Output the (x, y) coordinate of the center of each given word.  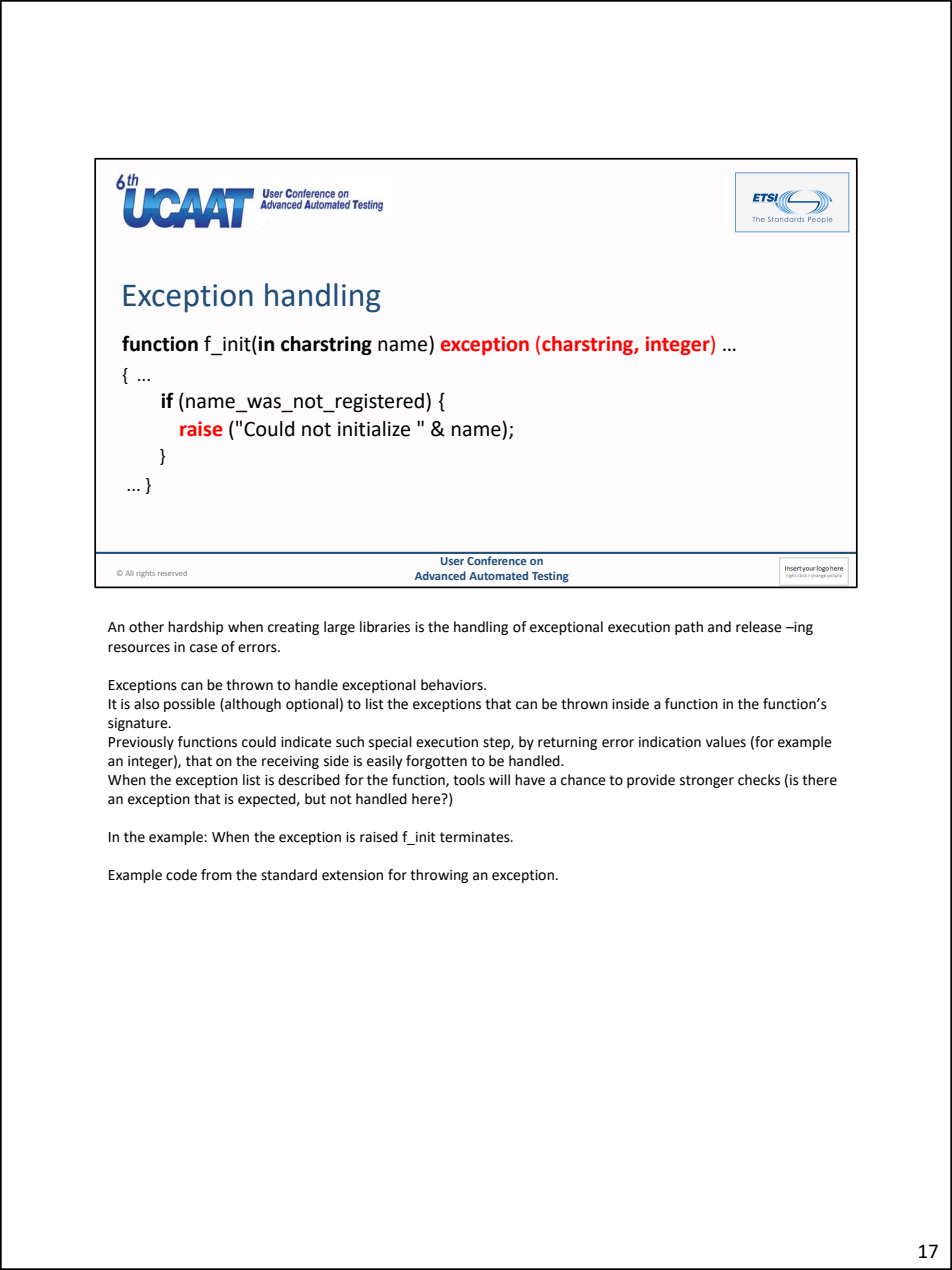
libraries (385, 627)
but (315, 799)
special (390, 743)
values (726, 742)
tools (469, 780)
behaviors (453, 685)
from (216, 875)
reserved (172, 573)
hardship (195, 628)
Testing (550, 577)
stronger (707, 781)
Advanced (440, 575)
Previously (141, 743)
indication (670, 742)
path (689, 628)
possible (189, 705)
